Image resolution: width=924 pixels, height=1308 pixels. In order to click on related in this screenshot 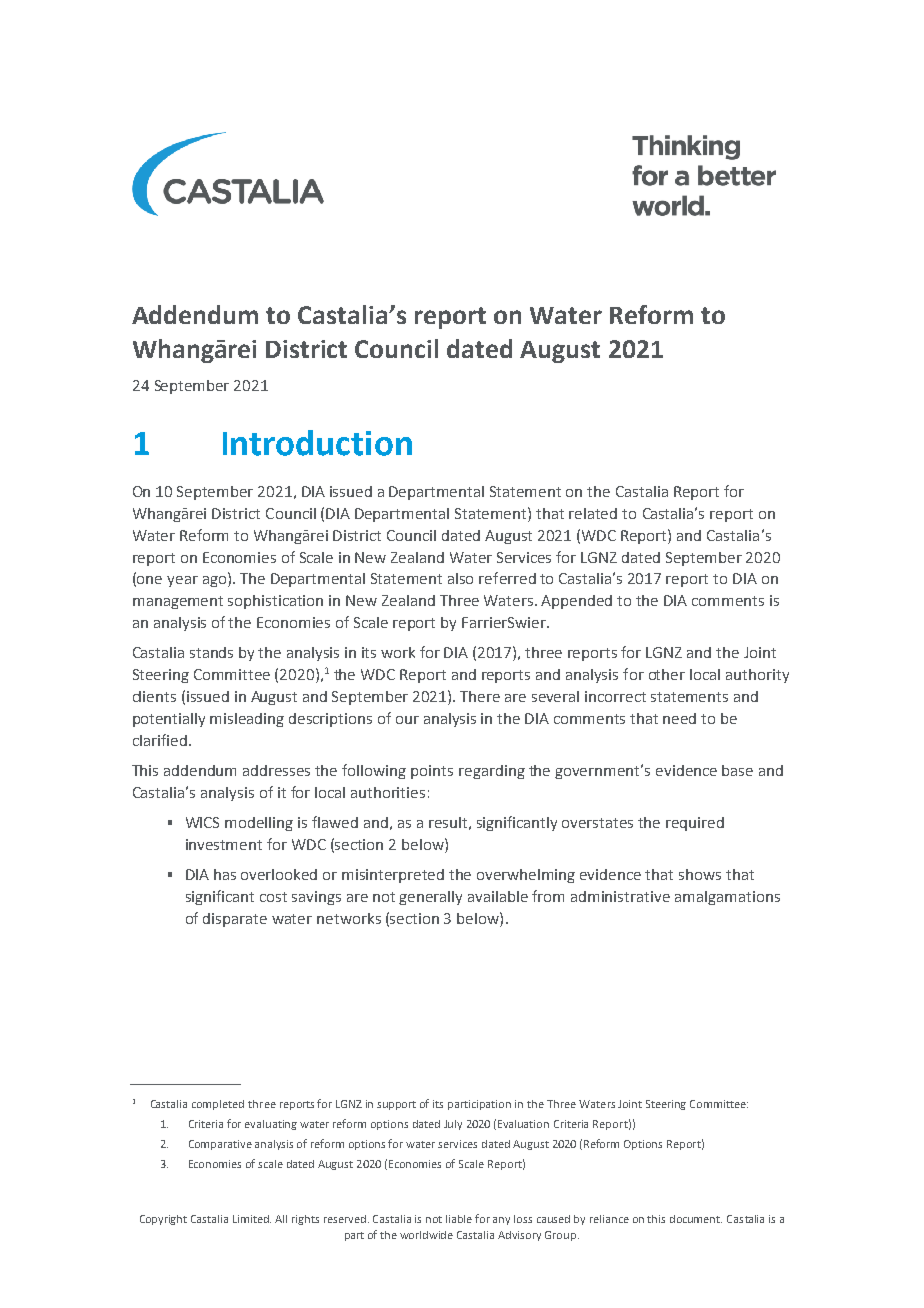, I will do `click(593, 513)`.
